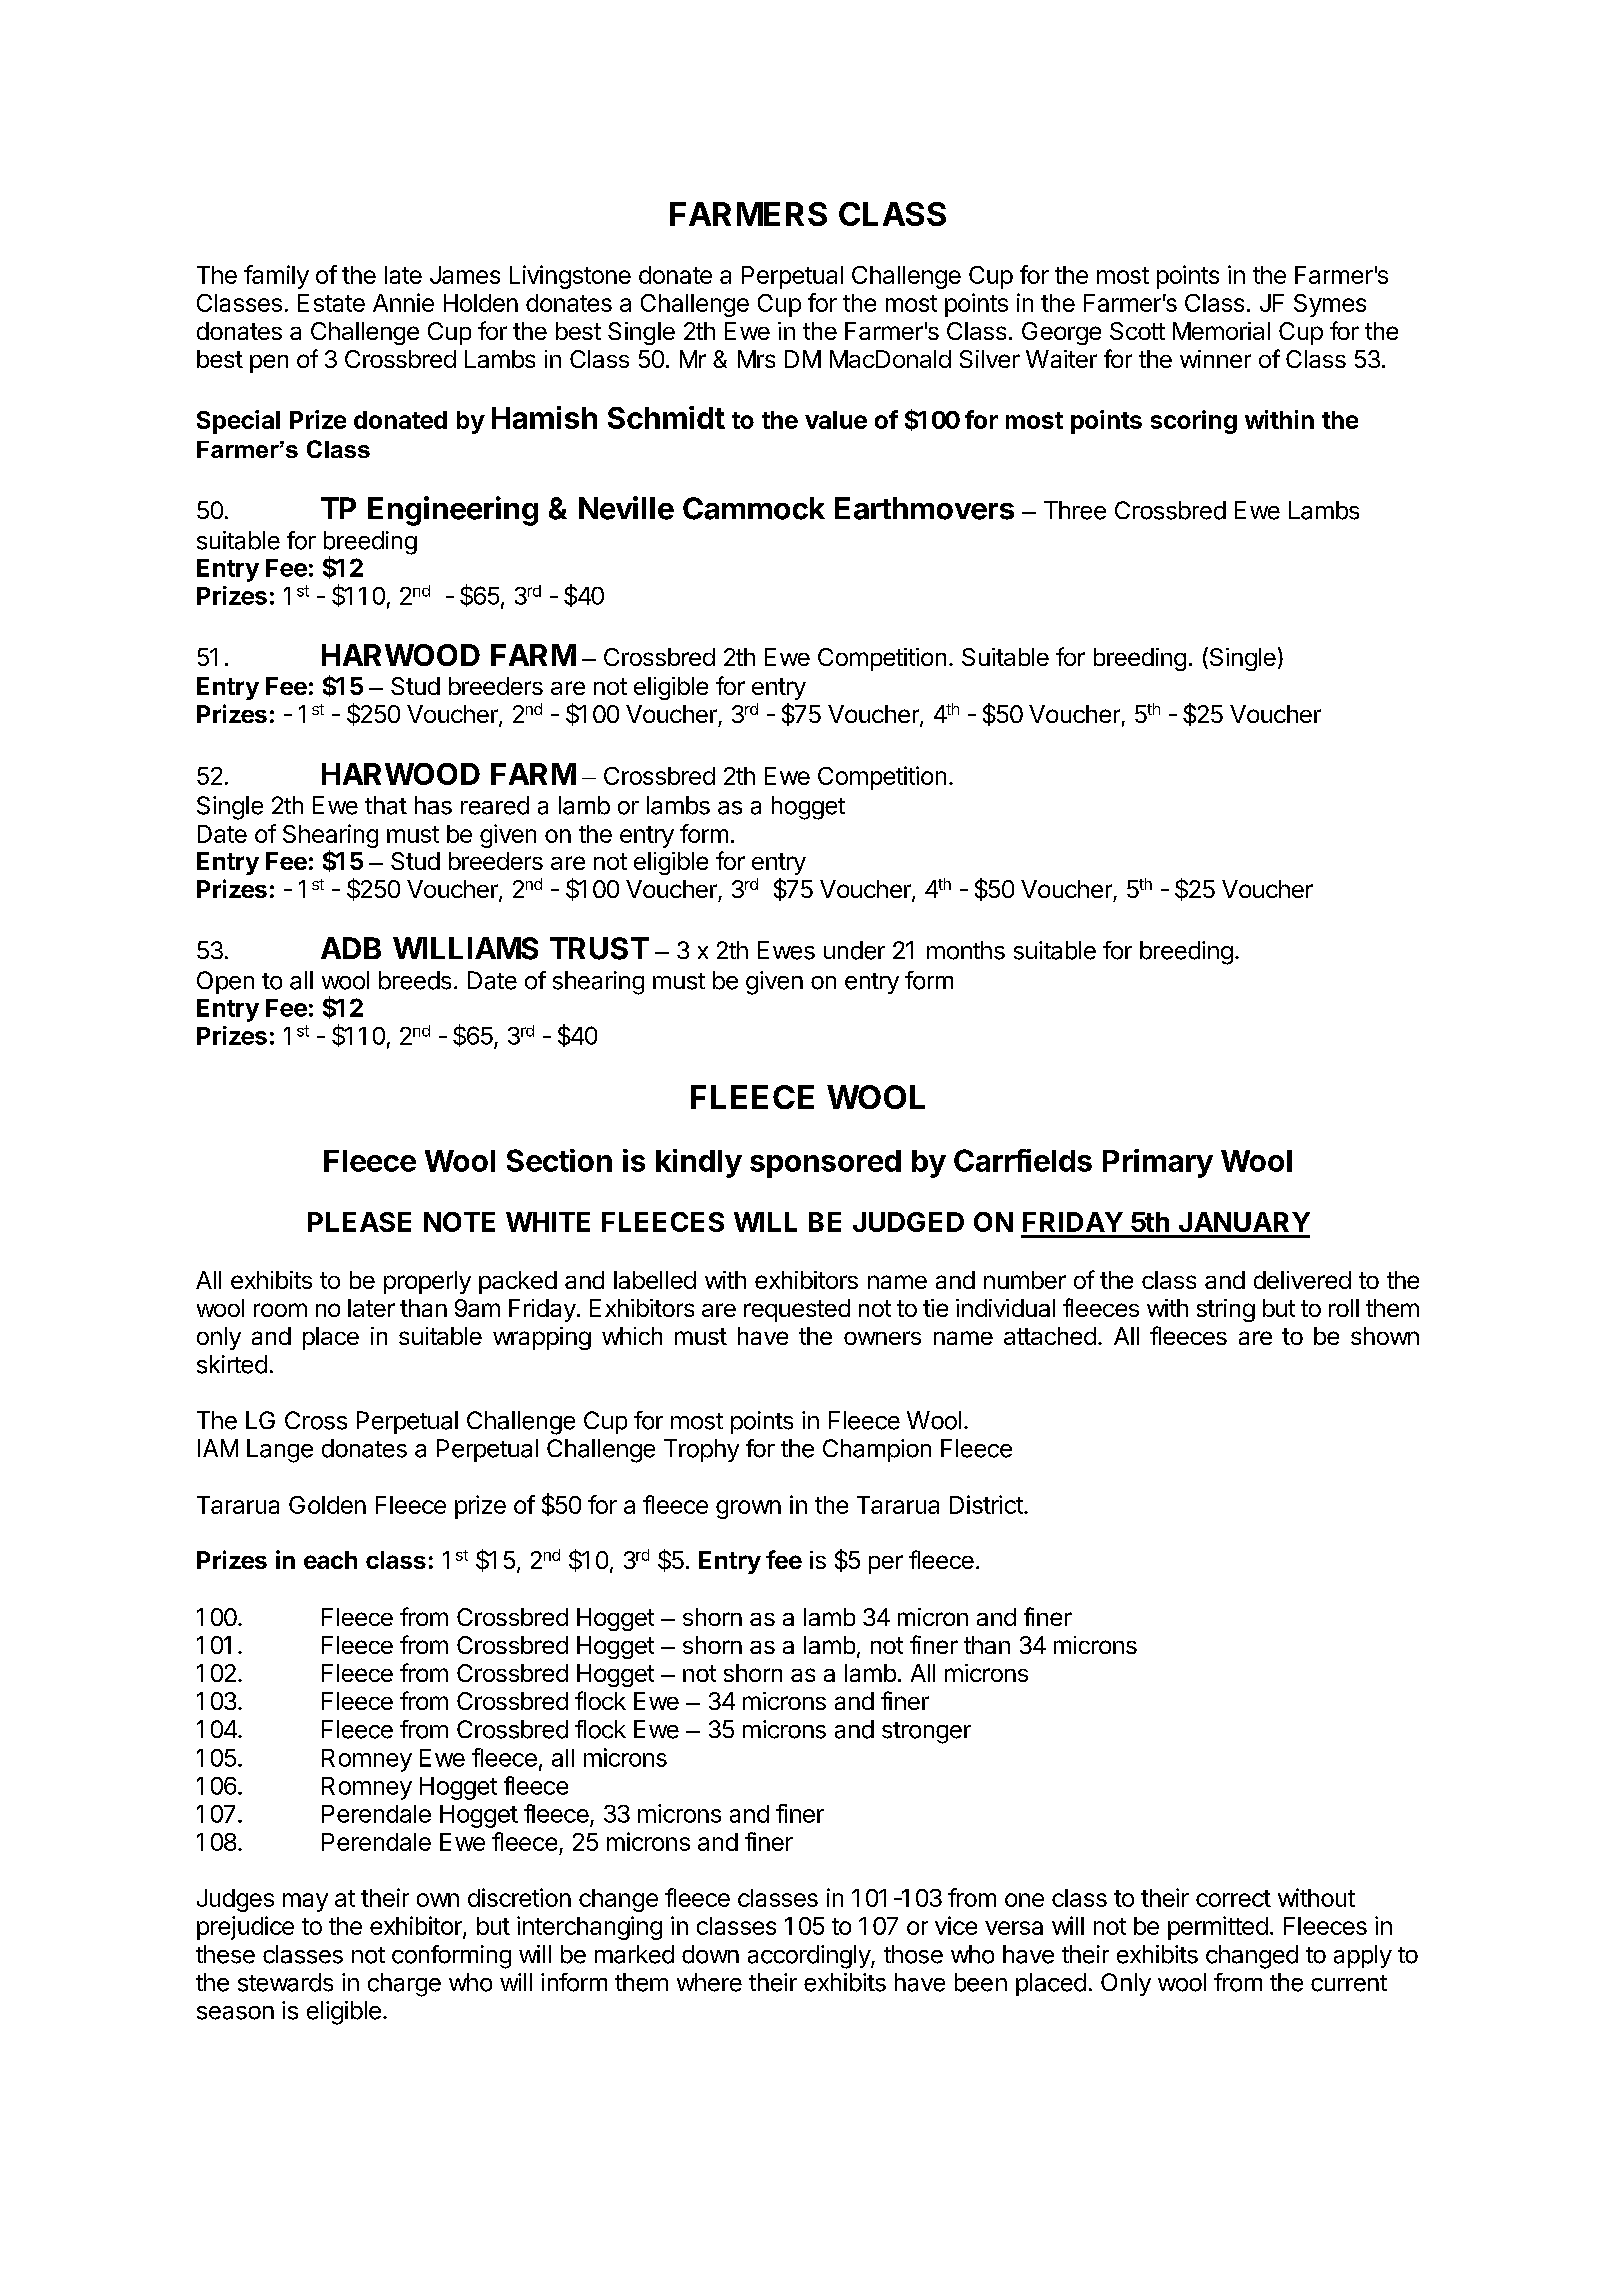 This screenshot has width=1616, height=2285. What do you see at coordinates (330, 1560) in the screenshot?
I see `each` at bounding box center [330, 1560].
